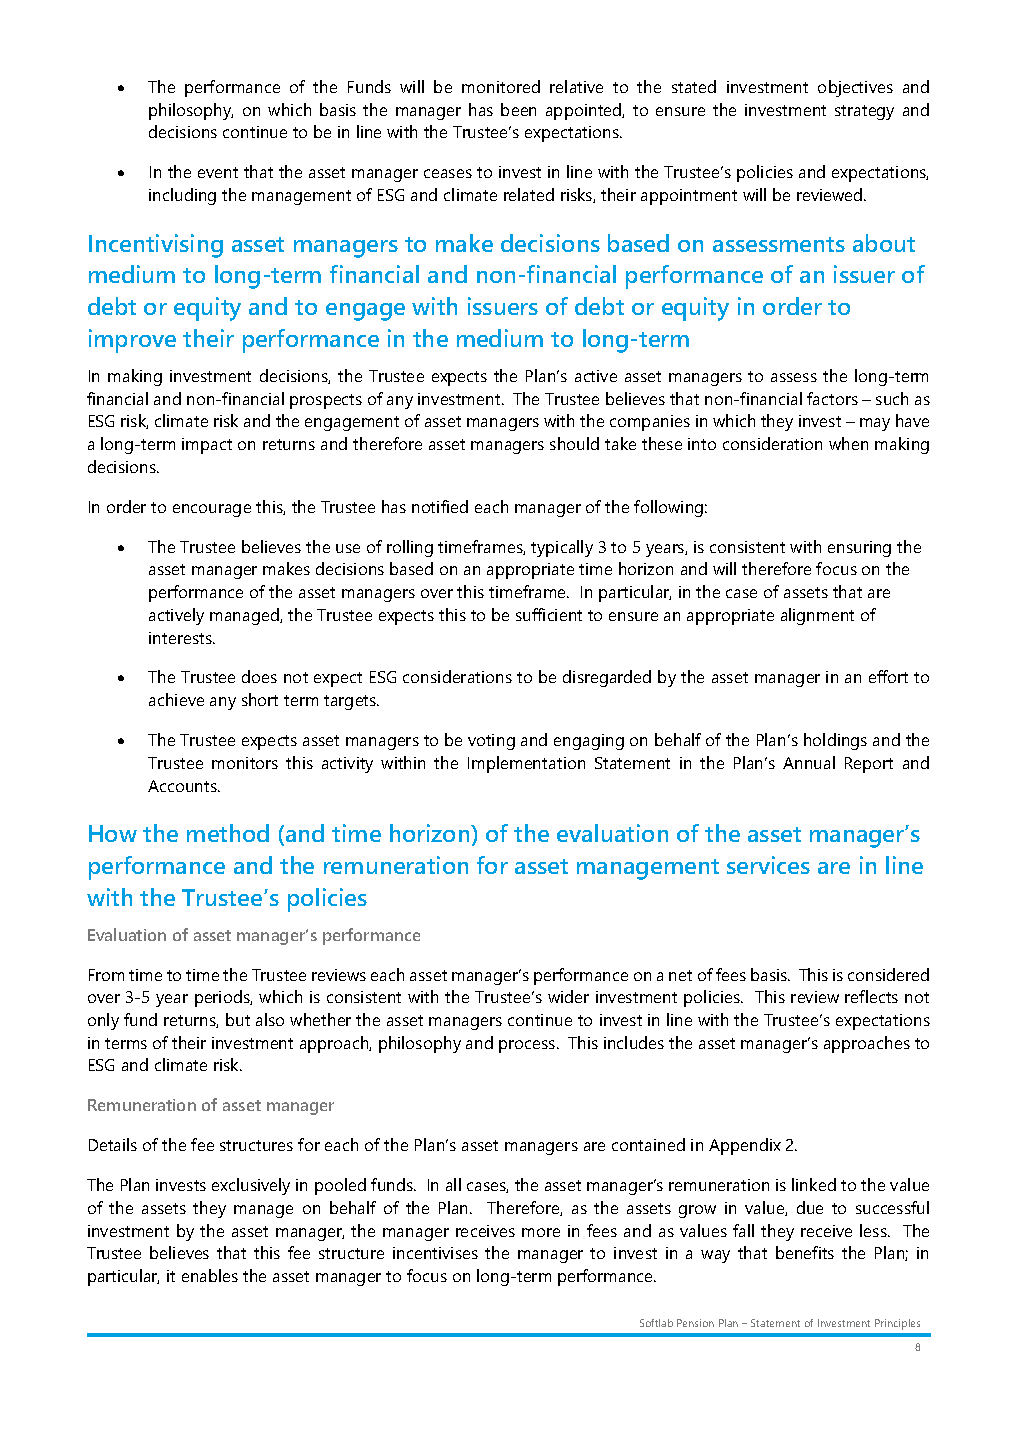 This screenshot has width=1018, height=1440. I want to click on enables, so click(210, 1275).
